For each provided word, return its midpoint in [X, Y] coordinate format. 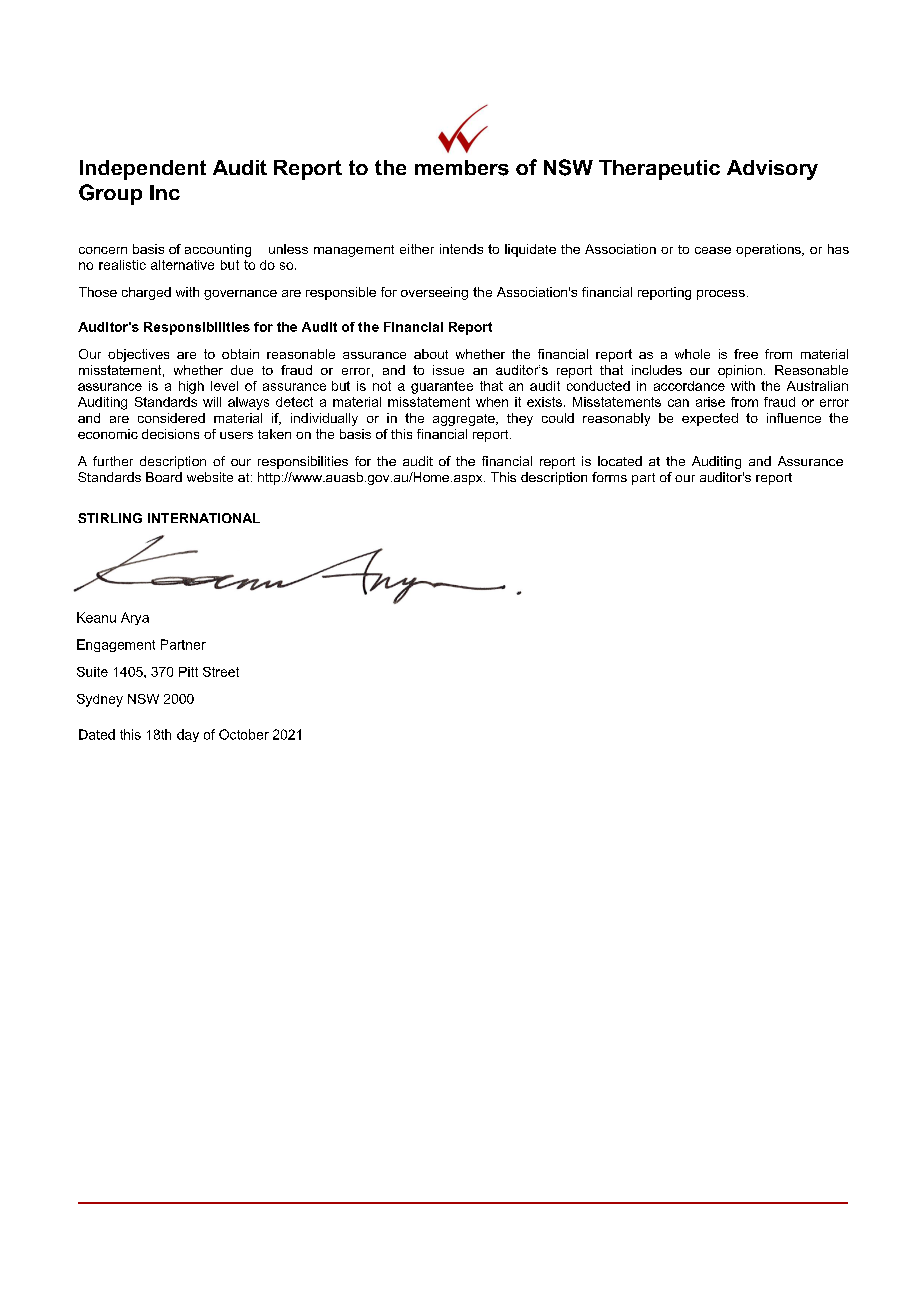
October [244, 734]
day [188, 735]
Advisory [772, 170]
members [462, 168]
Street [221, 672]
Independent [143, 170]
